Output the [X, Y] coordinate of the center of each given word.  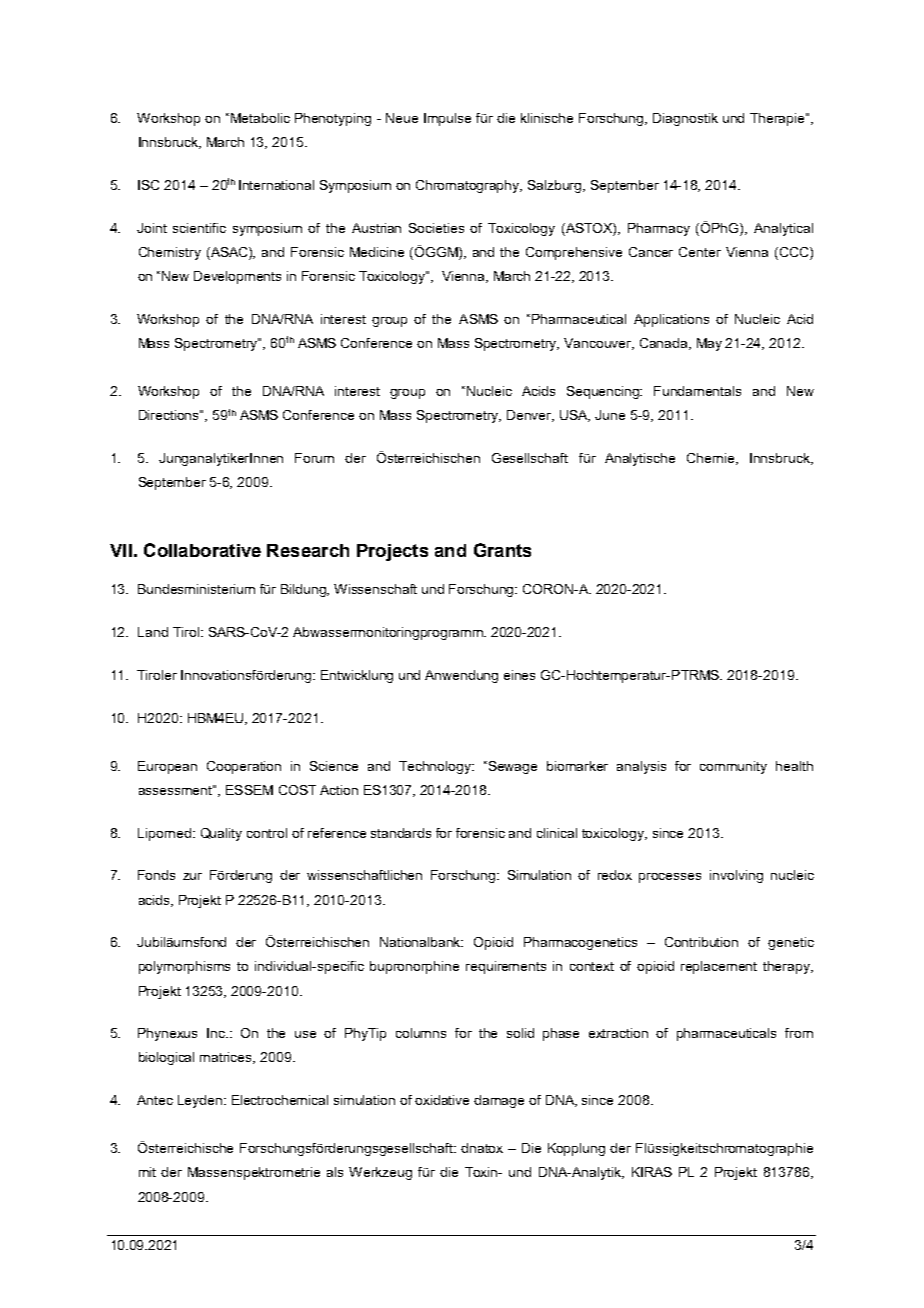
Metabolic [260, 118]
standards [401, 833]
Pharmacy [659, 229]
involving [736, 876]
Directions [170, 415]
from [799, 1033]
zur [192, 876]
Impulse [447, 119]
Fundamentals [697, 391]
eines [519, 675]
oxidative [442, 1100]
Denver [530, 416]
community [733, 767]
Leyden [201, 1101]
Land [153, 632]
